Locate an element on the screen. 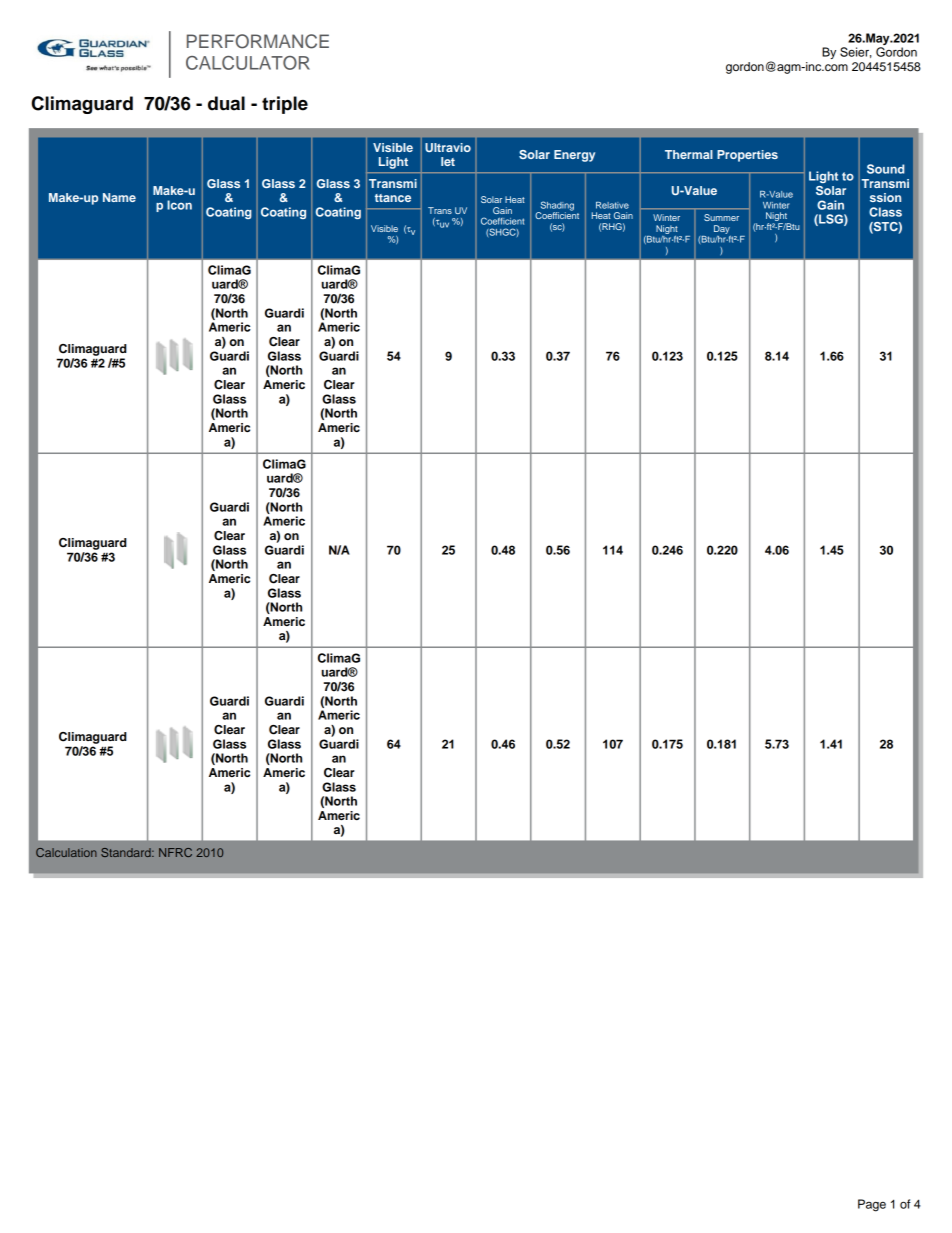 This screenshot has width=952, height=1233. Summer is located at coordinates (721, 217).
